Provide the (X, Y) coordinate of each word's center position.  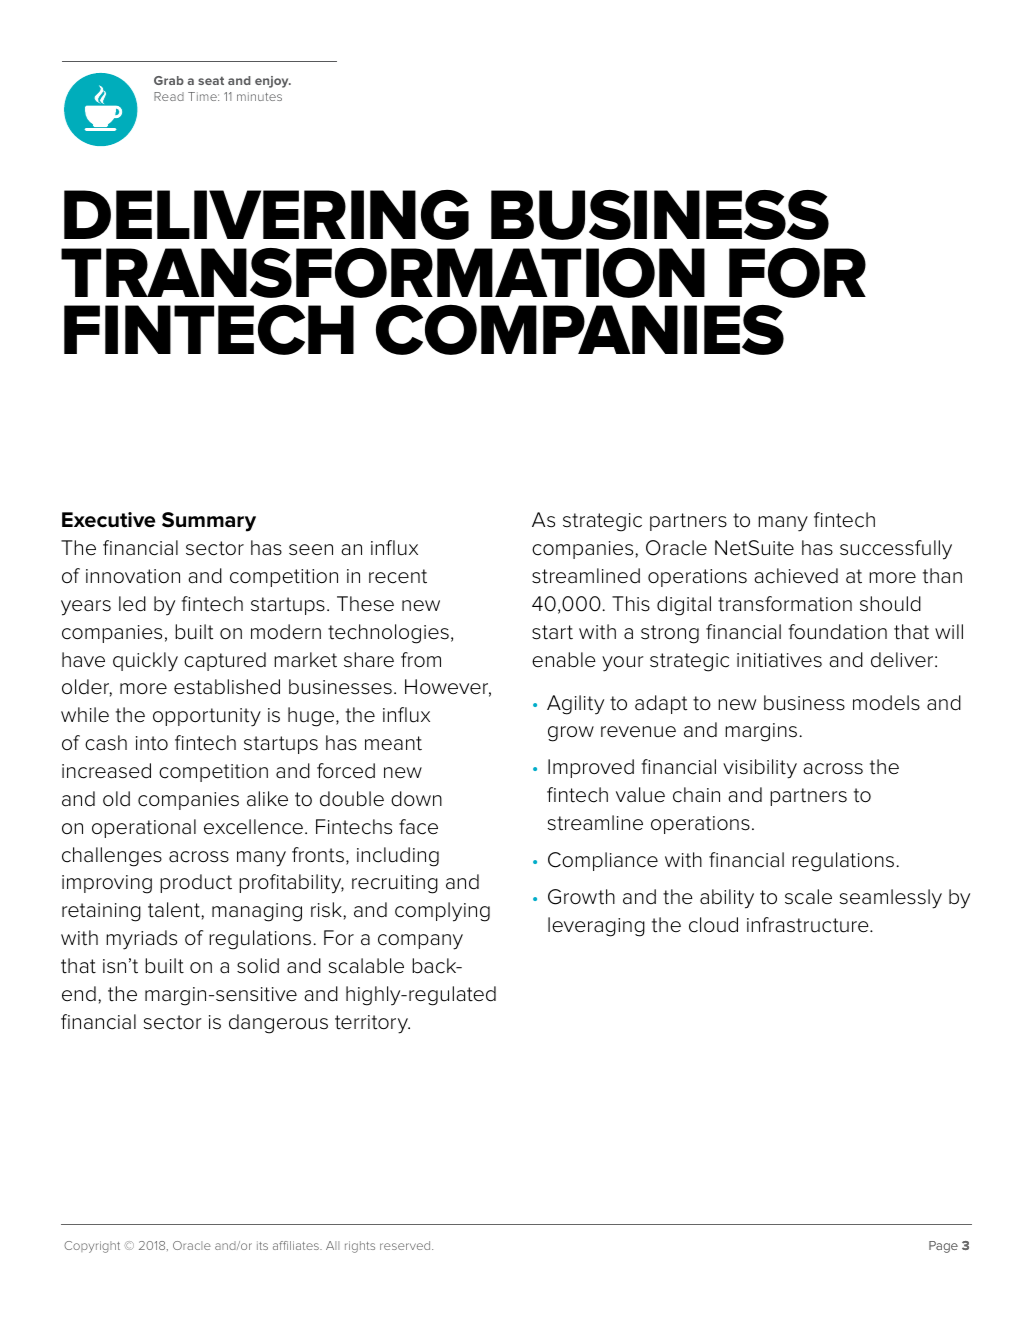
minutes (259, 96)
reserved (406, 1245)
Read (169, 96)
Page (943, 1247)
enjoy (273, 82)
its (262, 1245)
